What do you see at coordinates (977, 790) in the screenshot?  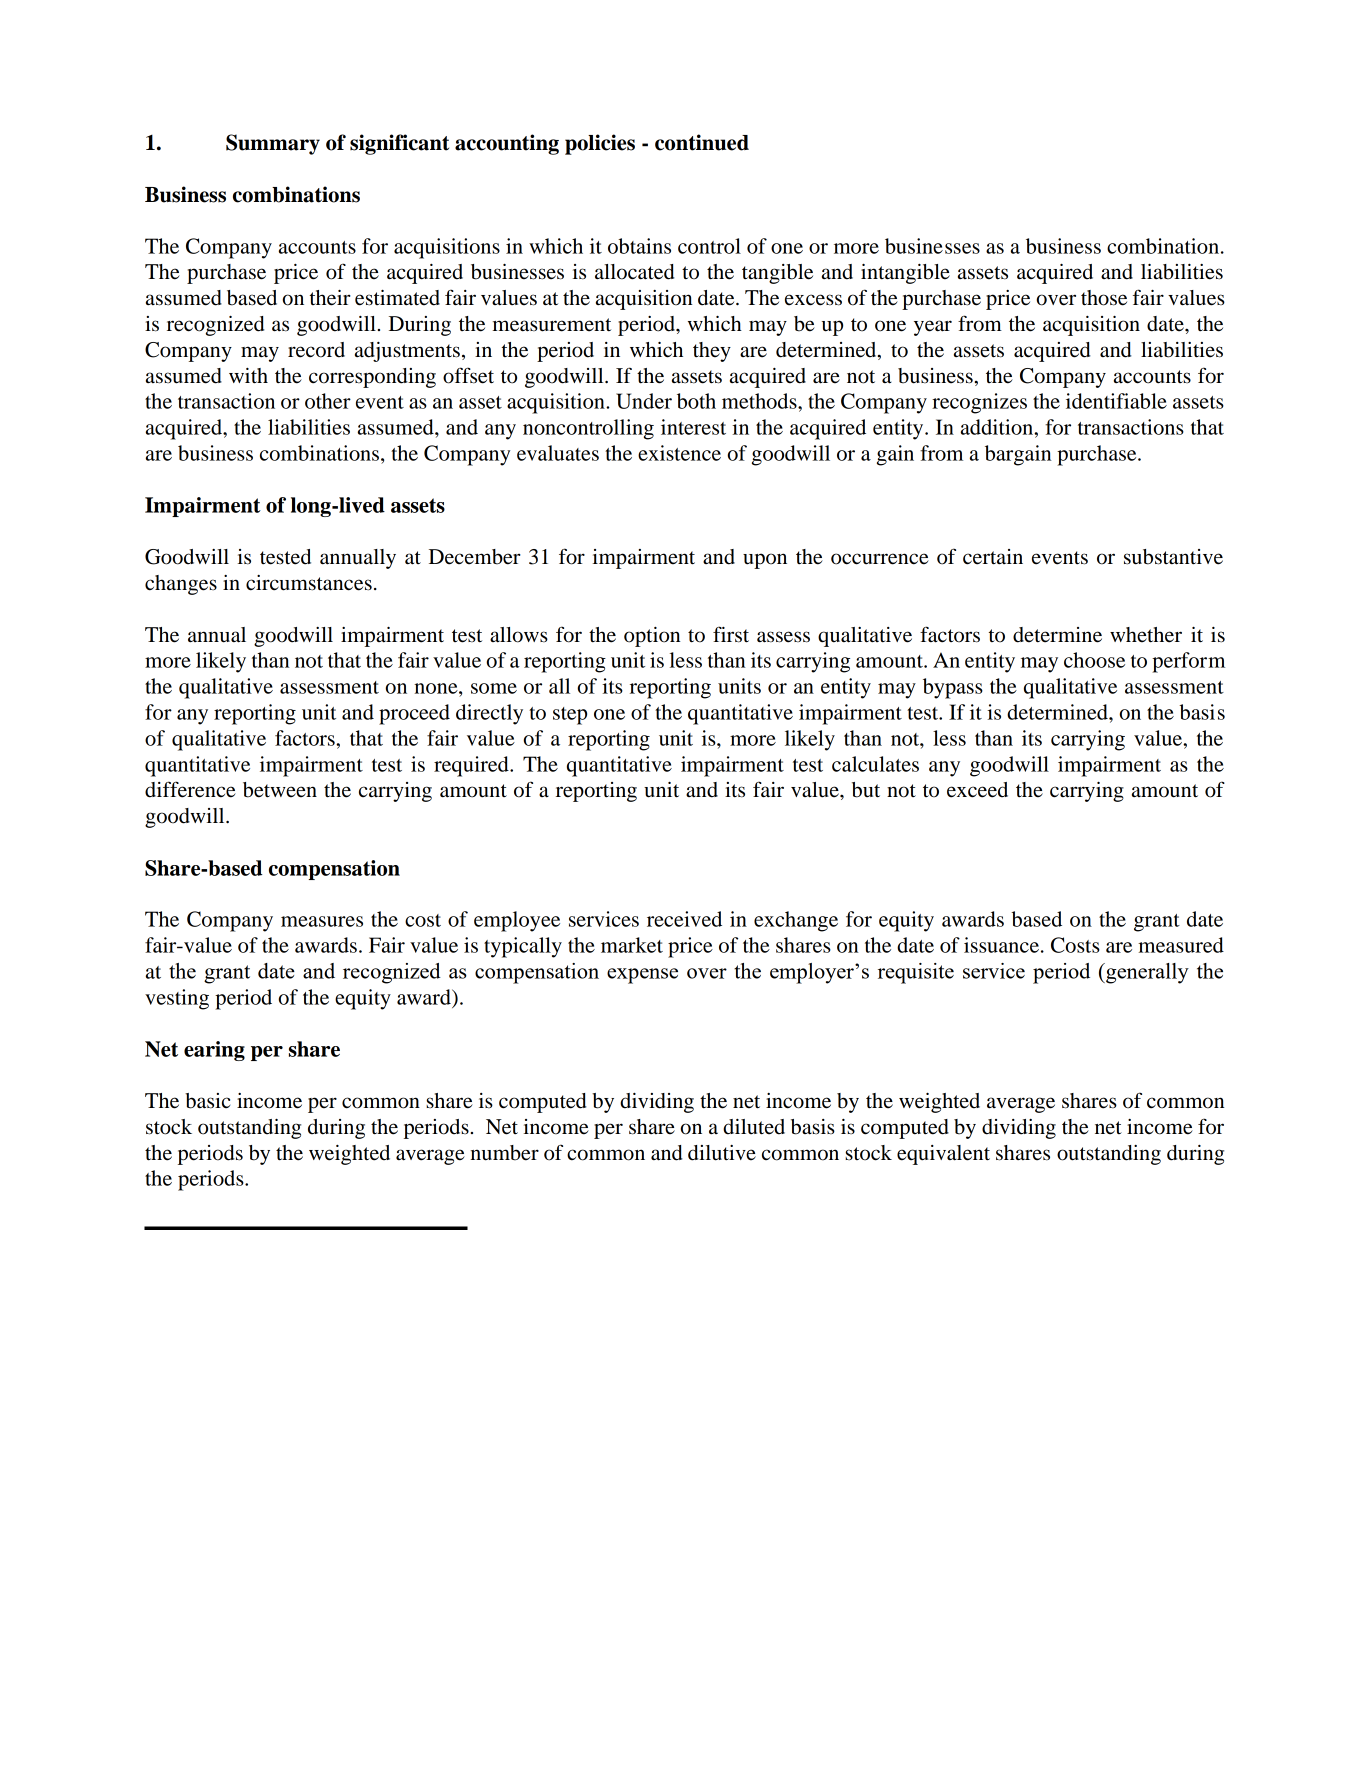 I see `exceed` at bounding box center [977, 790].
